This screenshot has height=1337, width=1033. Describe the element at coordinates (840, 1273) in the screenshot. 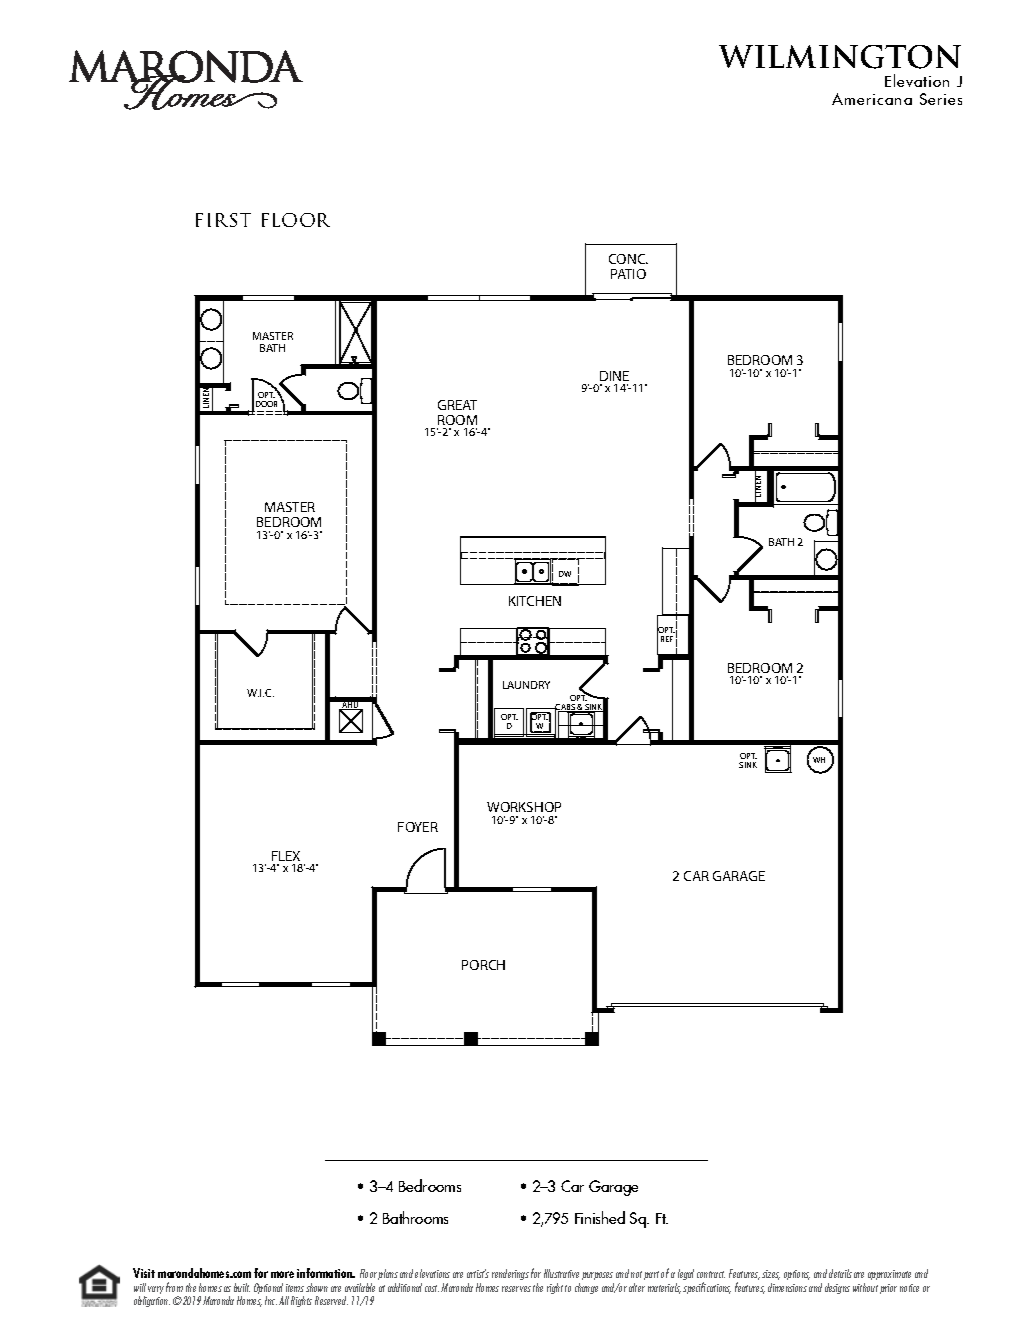

I see `details` at that location.
